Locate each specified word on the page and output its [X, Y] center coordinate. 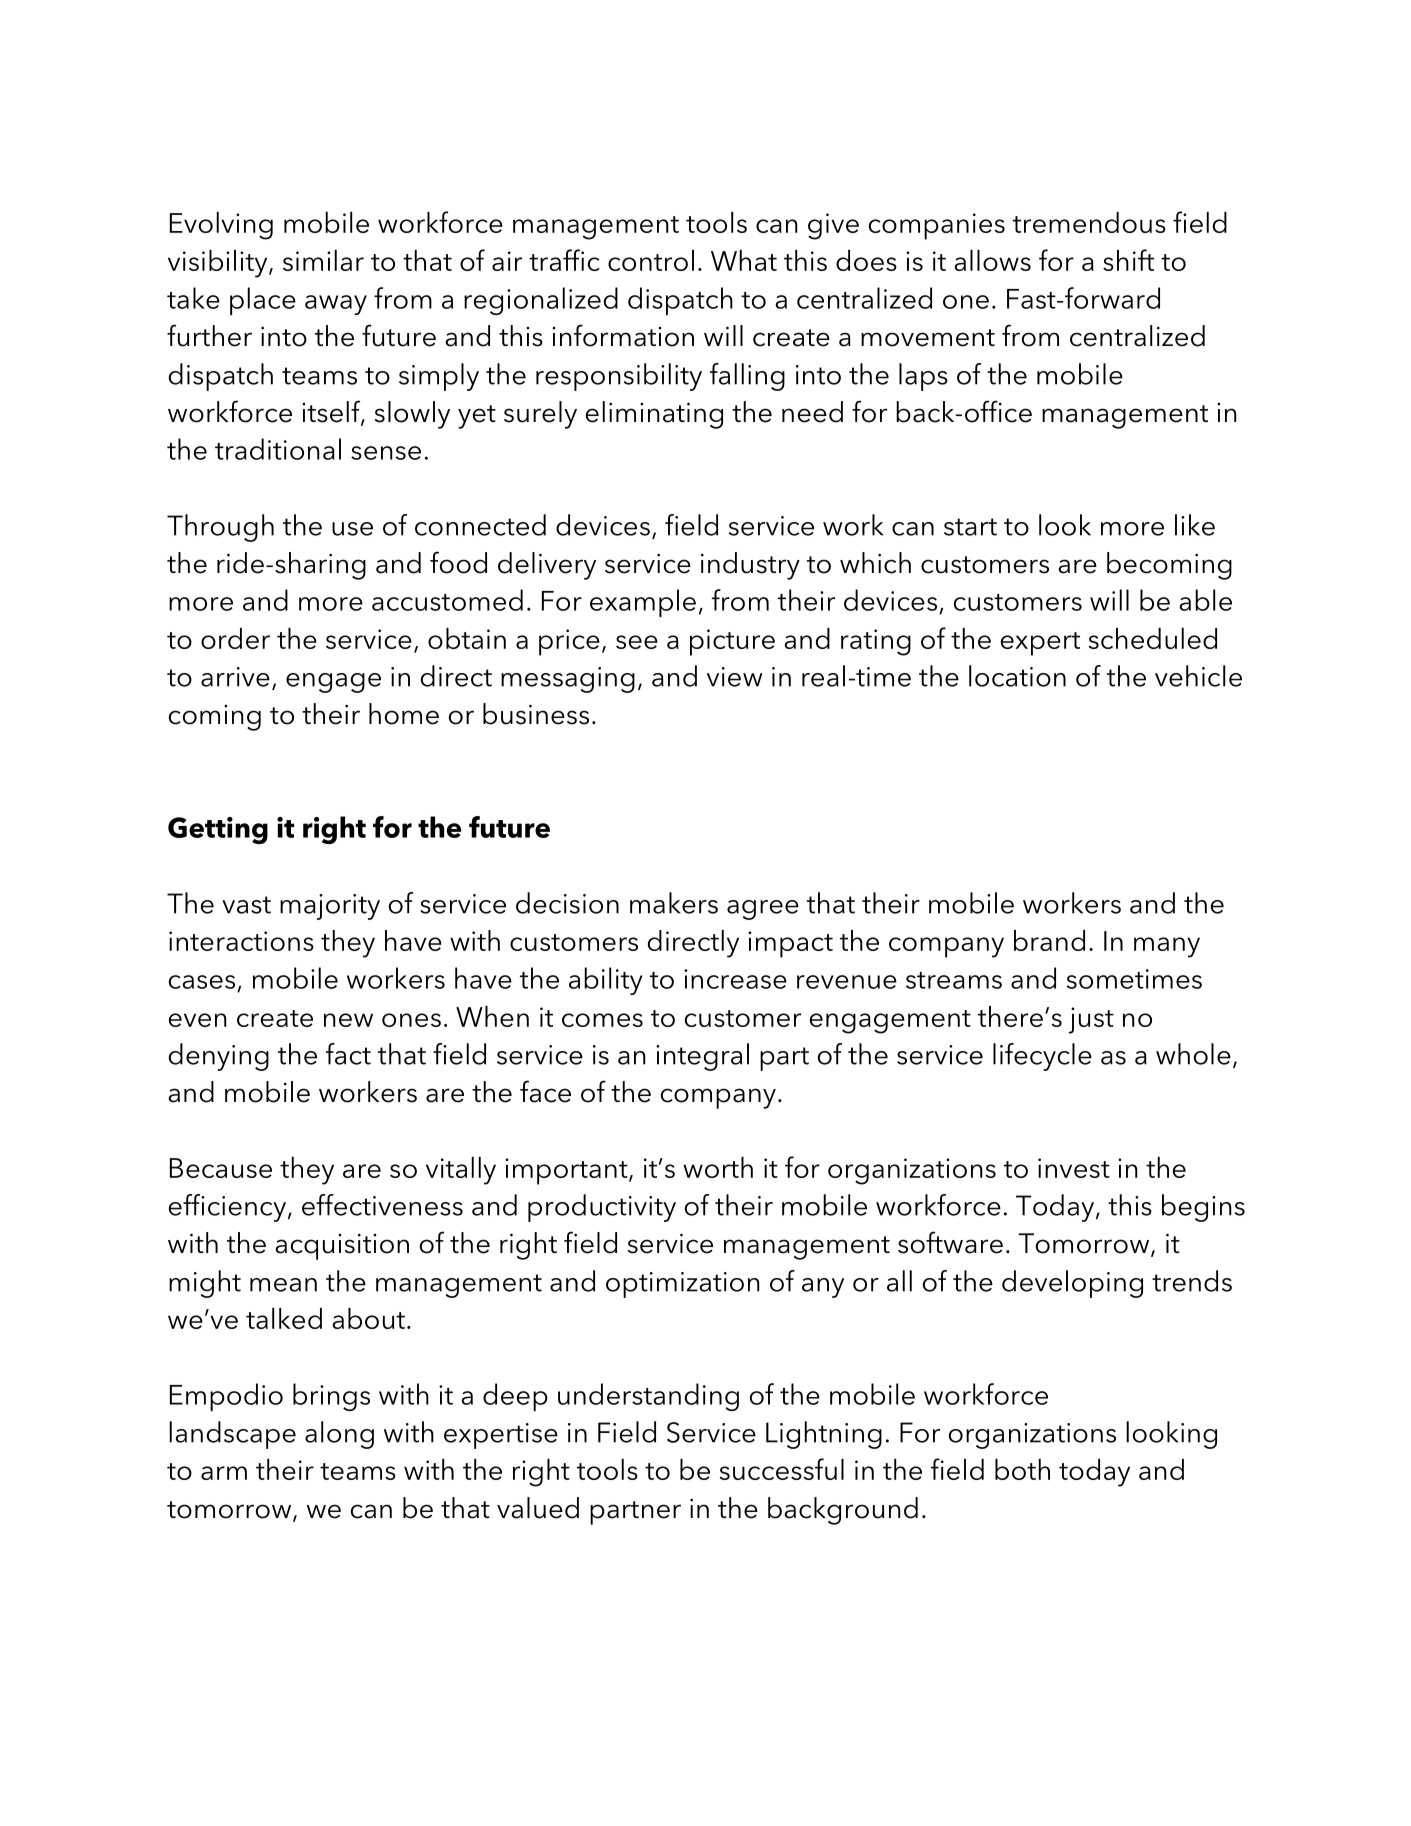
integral [702, 1057]
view [735, 677]
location [1017, 676]
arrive [235, 677]
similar [323, 260]
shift [1128, 260]
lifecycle [1042, 1057]
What [744, 260]
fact [348, 1054]
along [339, 1435]
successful [782, 1469]
